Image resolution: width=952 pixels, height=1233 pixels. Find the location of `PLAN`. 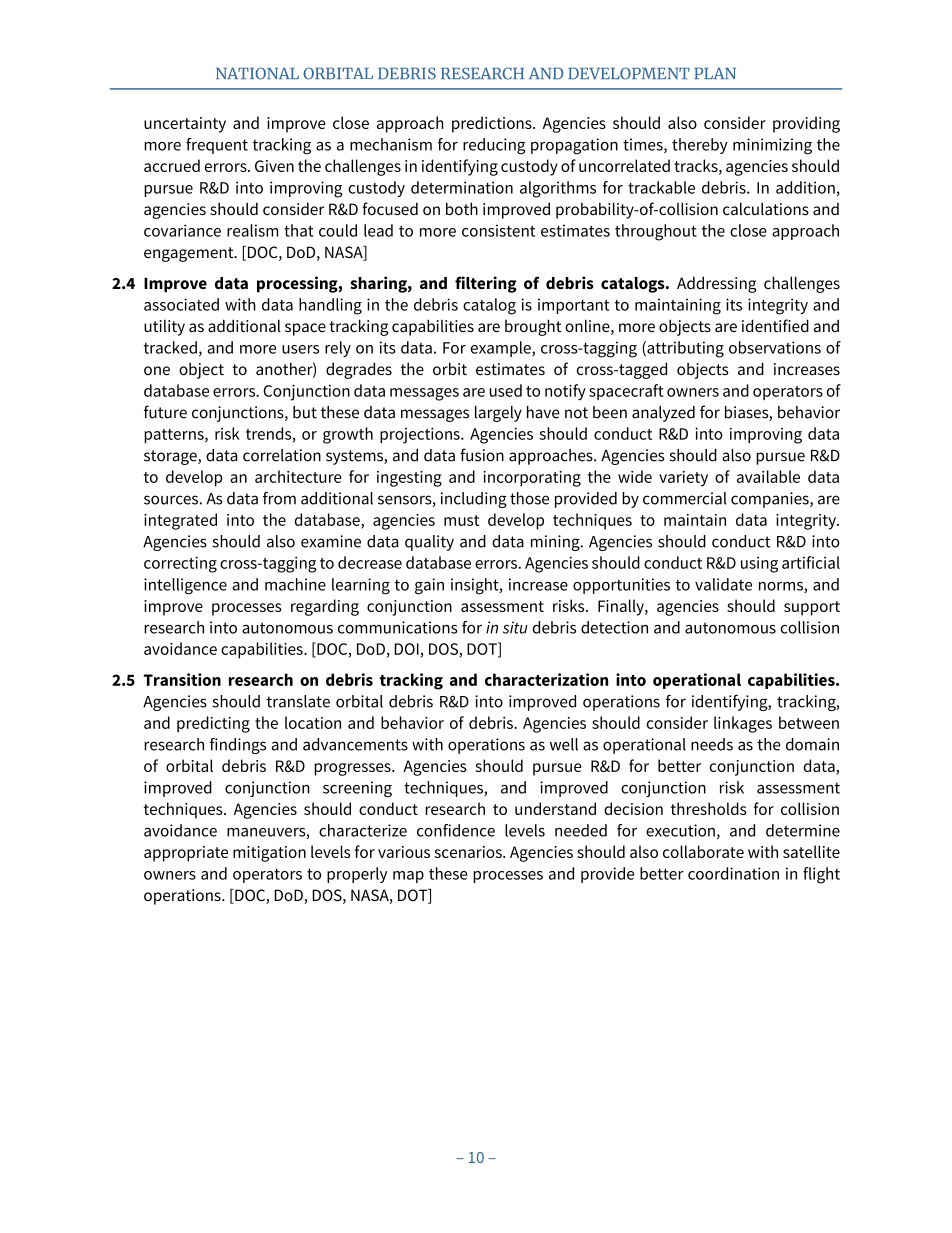

PLAN is located at coordinates (715, 73).
